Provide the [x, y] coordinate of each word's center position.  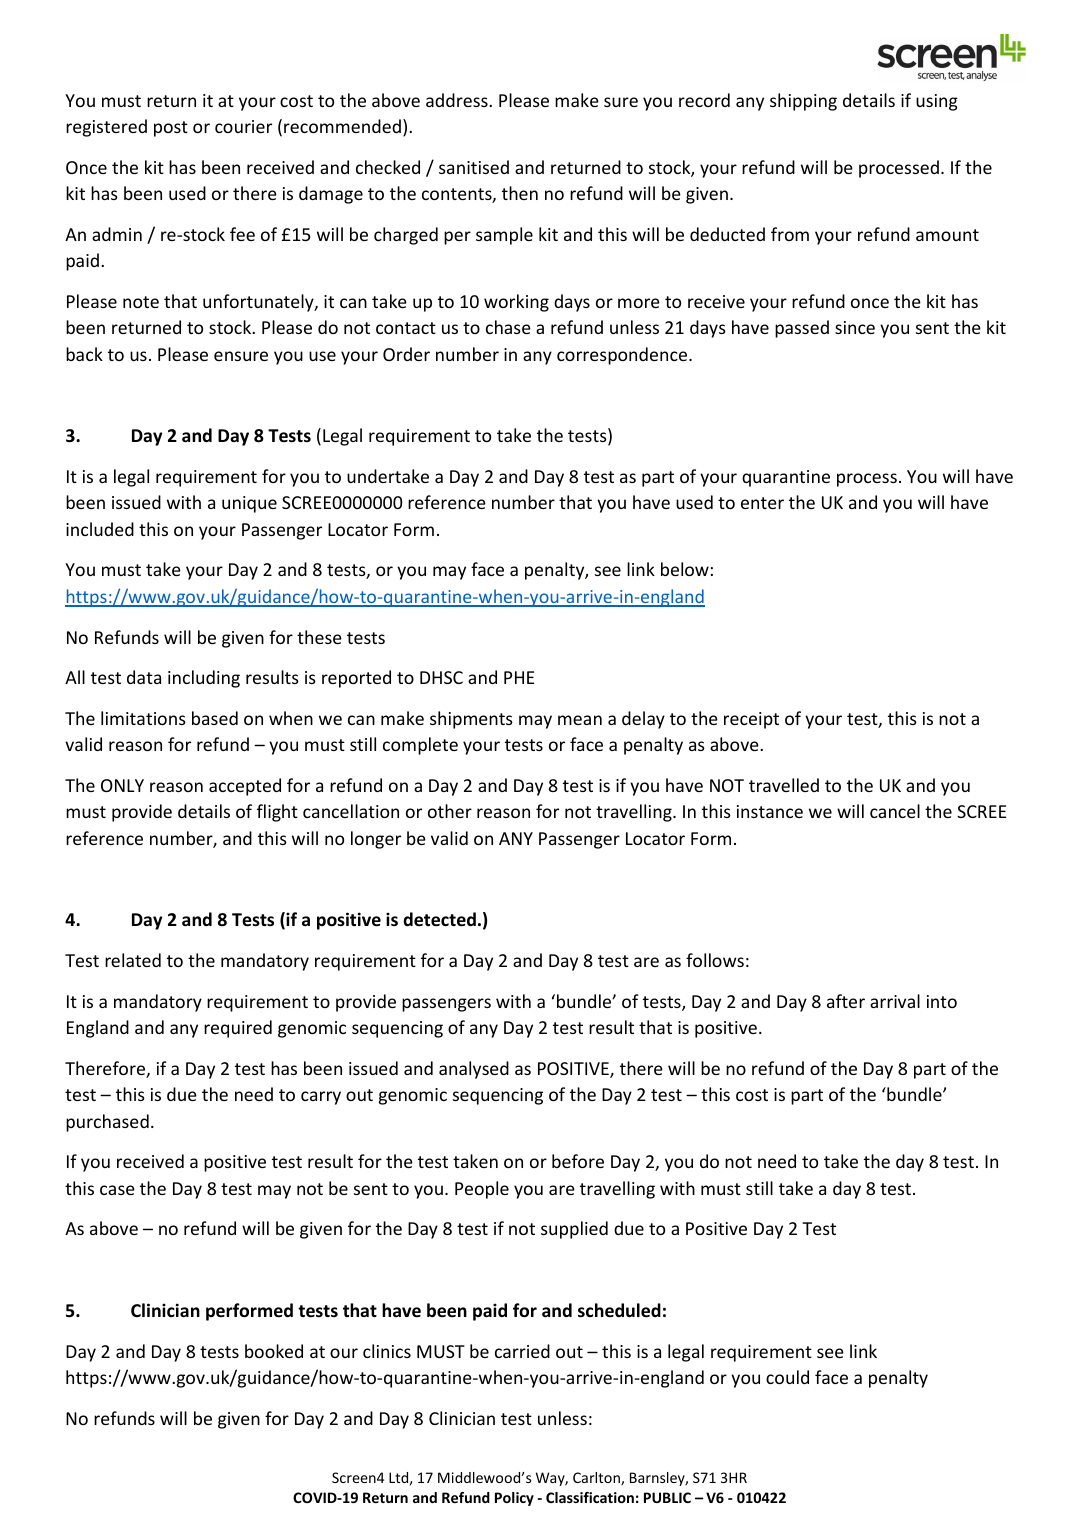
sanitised [474, 167]
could [787, 1377]
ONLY [122, 785]
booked [274, 1351]
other [450, 811]
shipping [803, 102]
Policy [514, 1499]
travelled [784, 785]
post [171, 129]
